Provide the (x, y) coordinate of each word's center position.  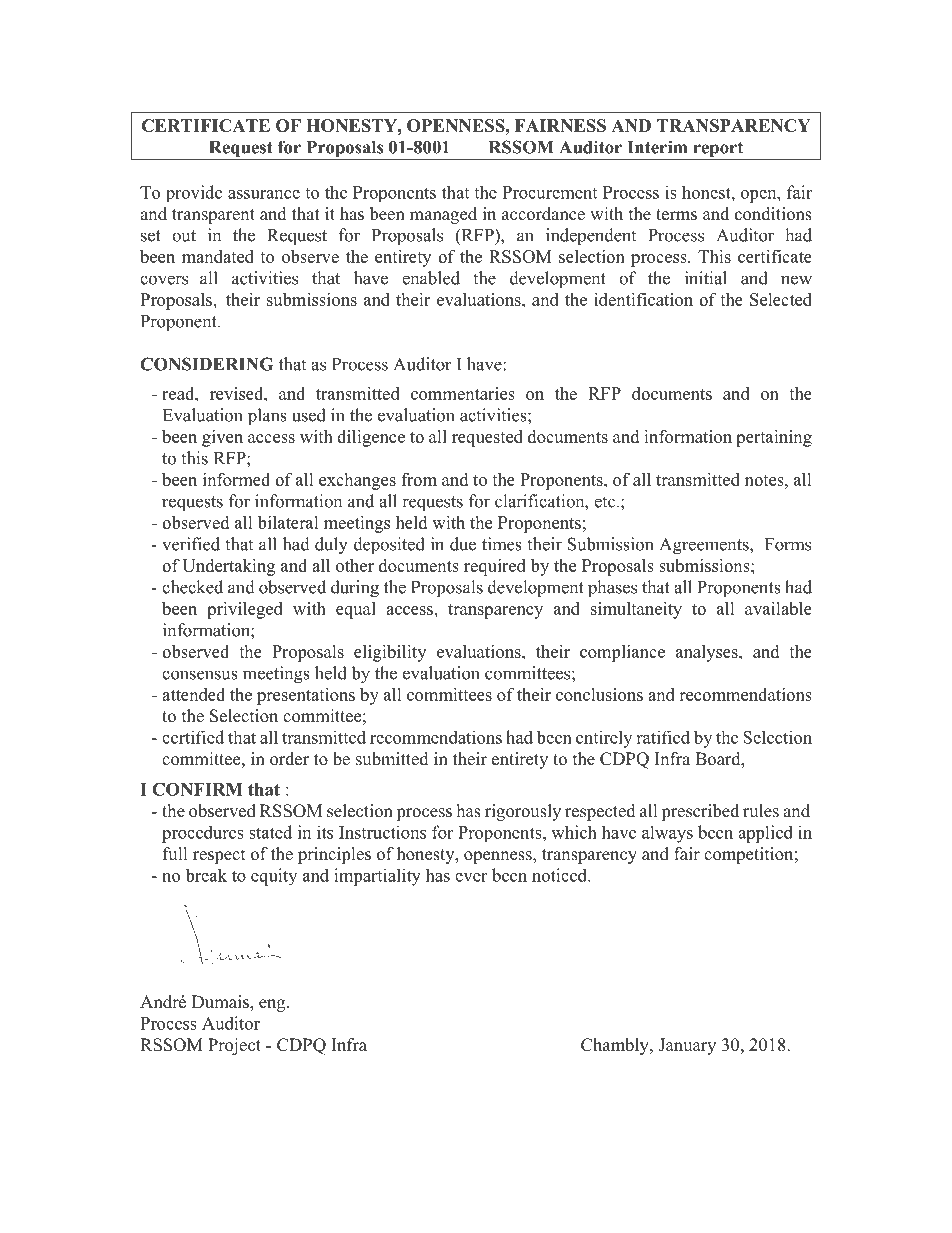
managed (443, 215)
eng (273, 1005)
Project (234, 1046)
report (718, 151)
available (778, 608)
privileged (245, 610)
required (495, 567)
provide (194, 193)
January (687, 1046)
